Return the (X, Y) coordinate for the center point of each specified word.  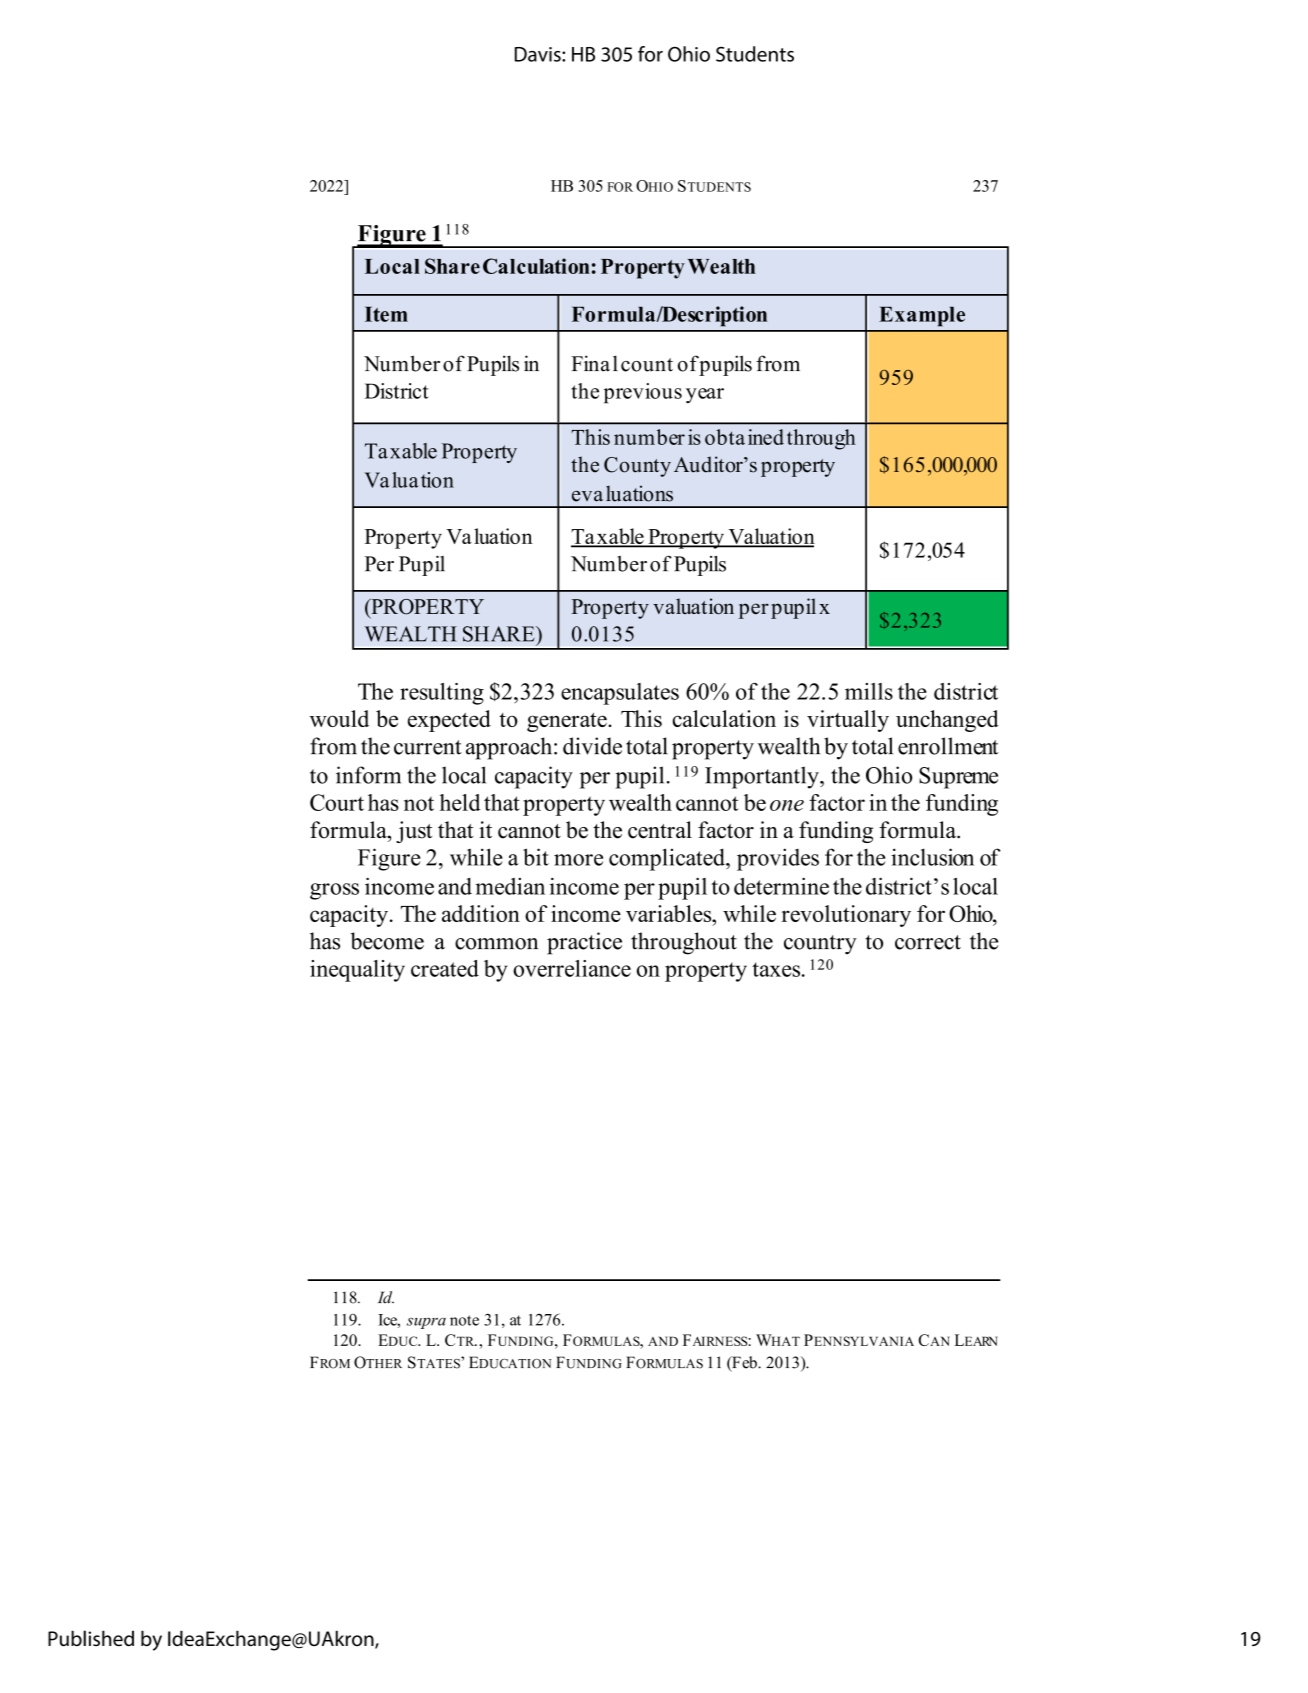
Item (386, 314)
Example (922, 316)
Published (91, 1638)
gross (334, 891)
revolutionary (846, 916)
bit (536, 857)
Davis (539, 54)
